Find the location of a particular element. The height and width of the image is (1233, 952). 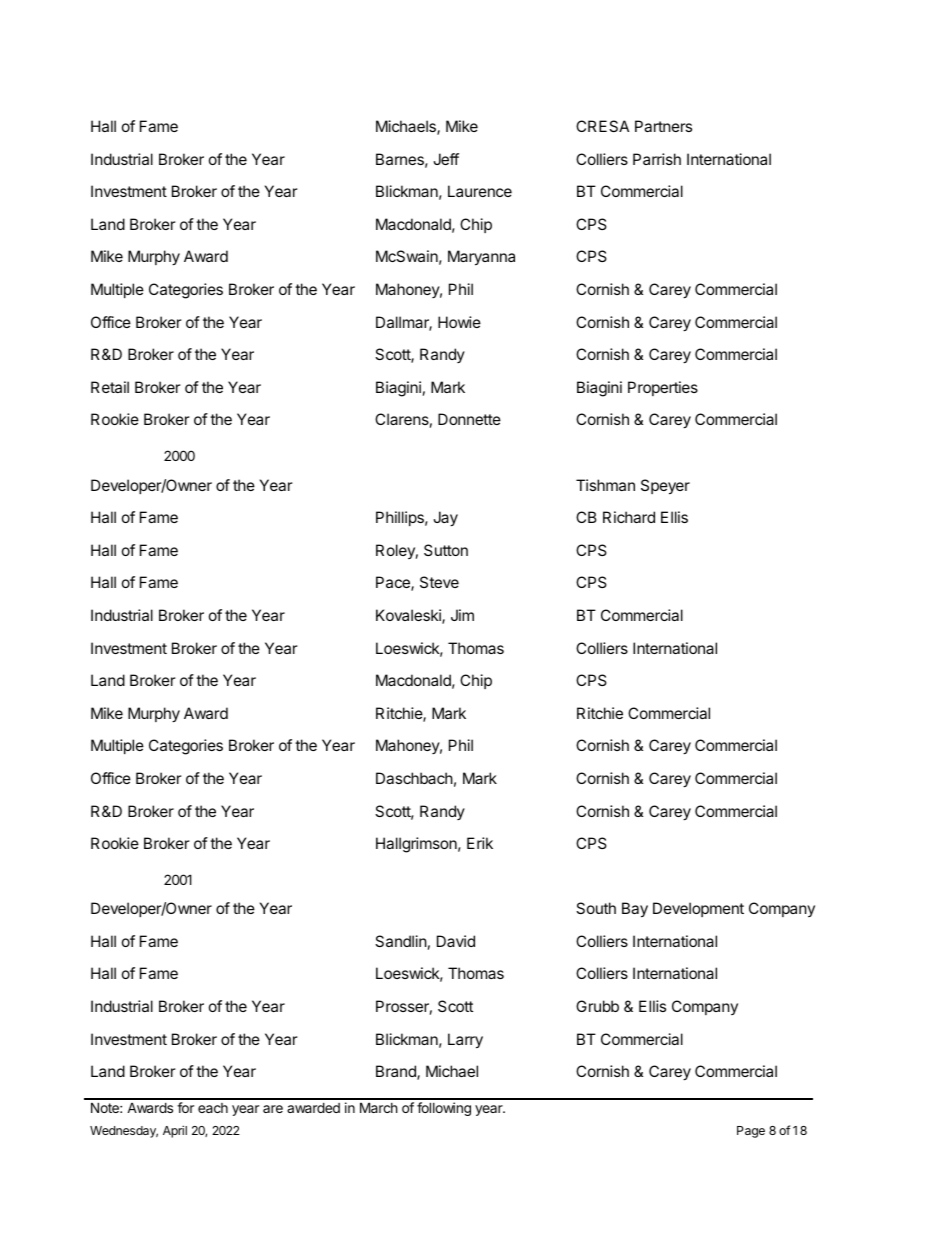

Richard is located at coordinates (629, 517).
